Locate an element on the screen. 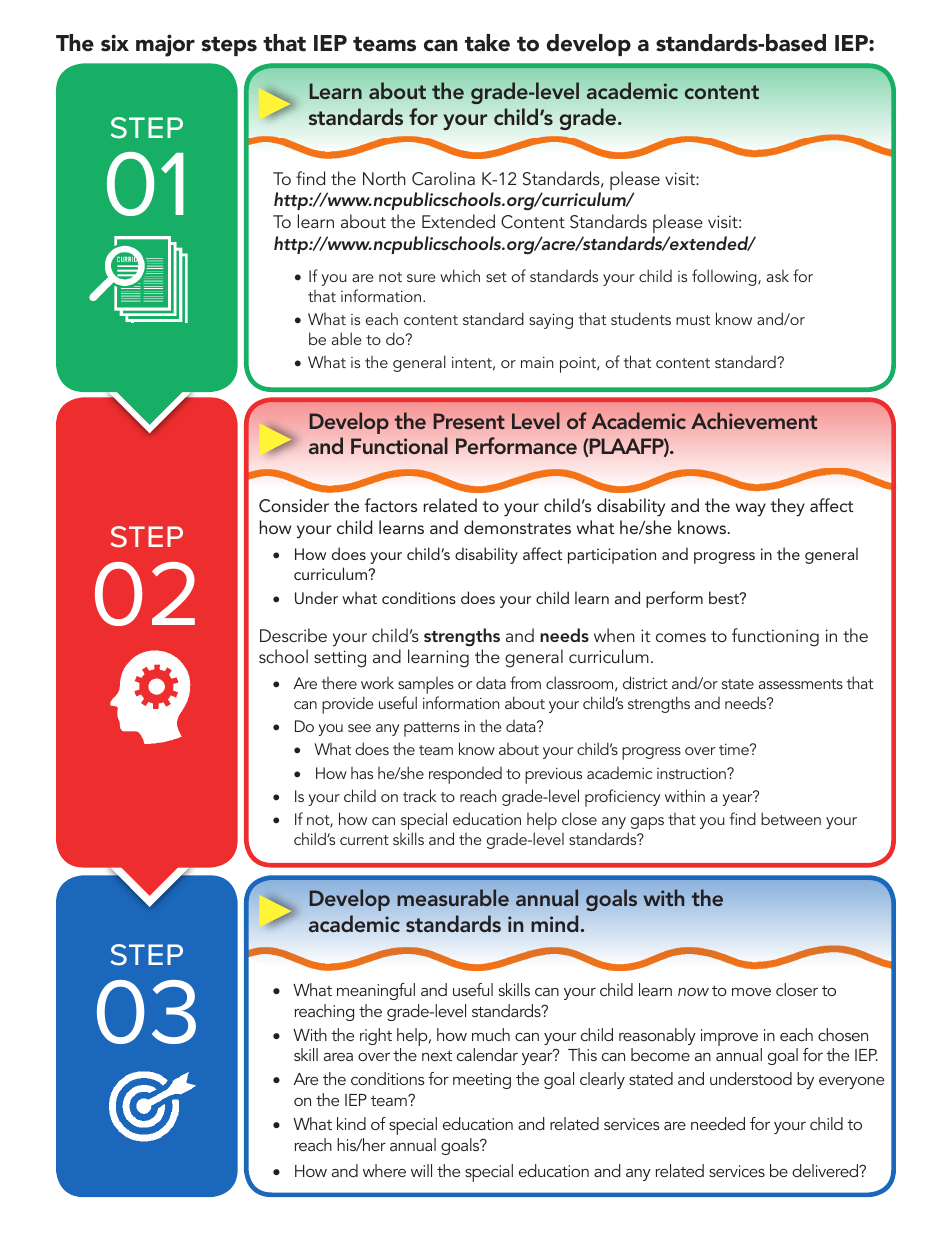 The height and width of the screenshot is (1233, 952). major is located at coordinates (165, 45).
